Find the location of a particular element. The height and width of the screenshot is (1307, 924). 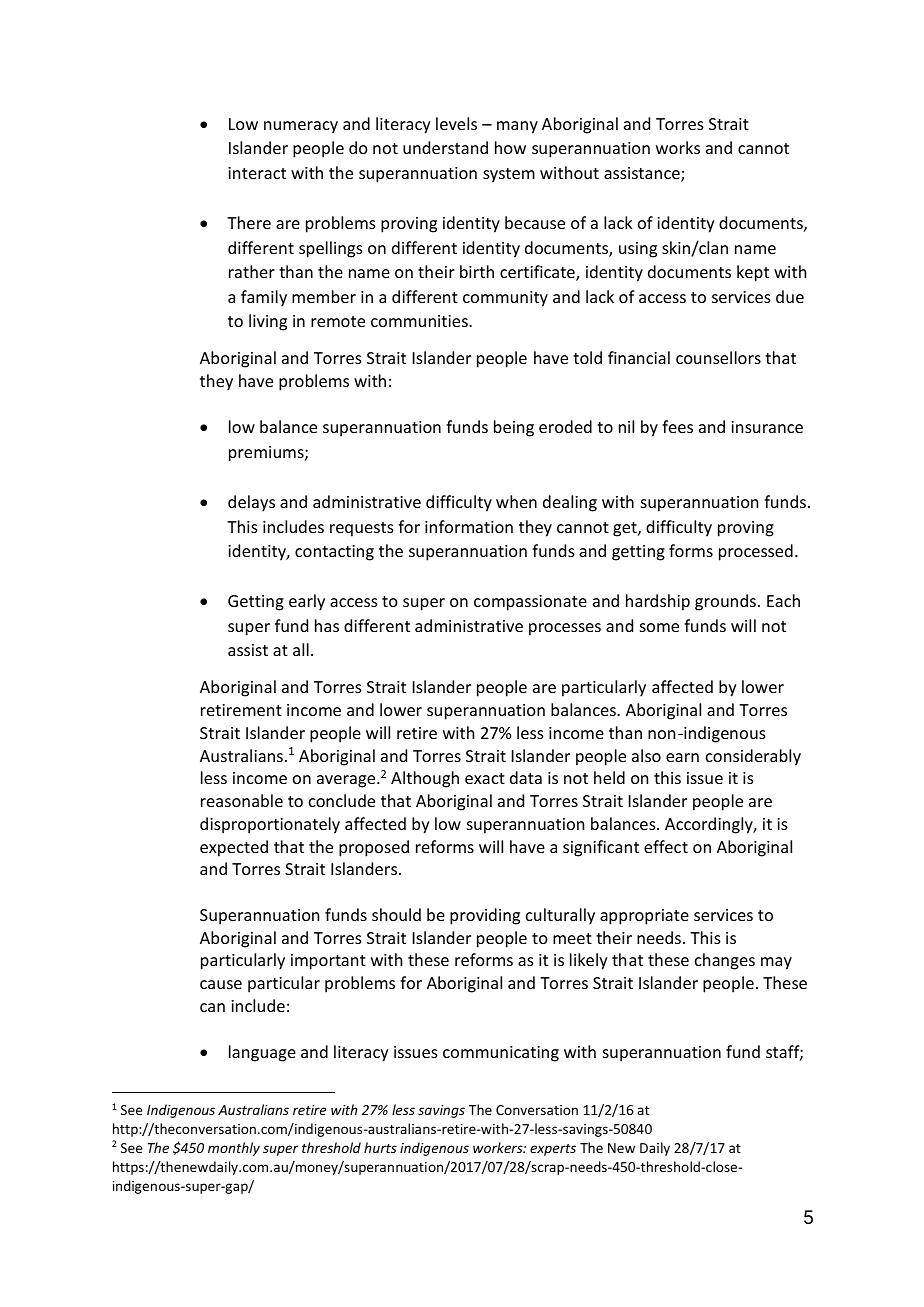

conclude is located at coordinates (342, 800).
